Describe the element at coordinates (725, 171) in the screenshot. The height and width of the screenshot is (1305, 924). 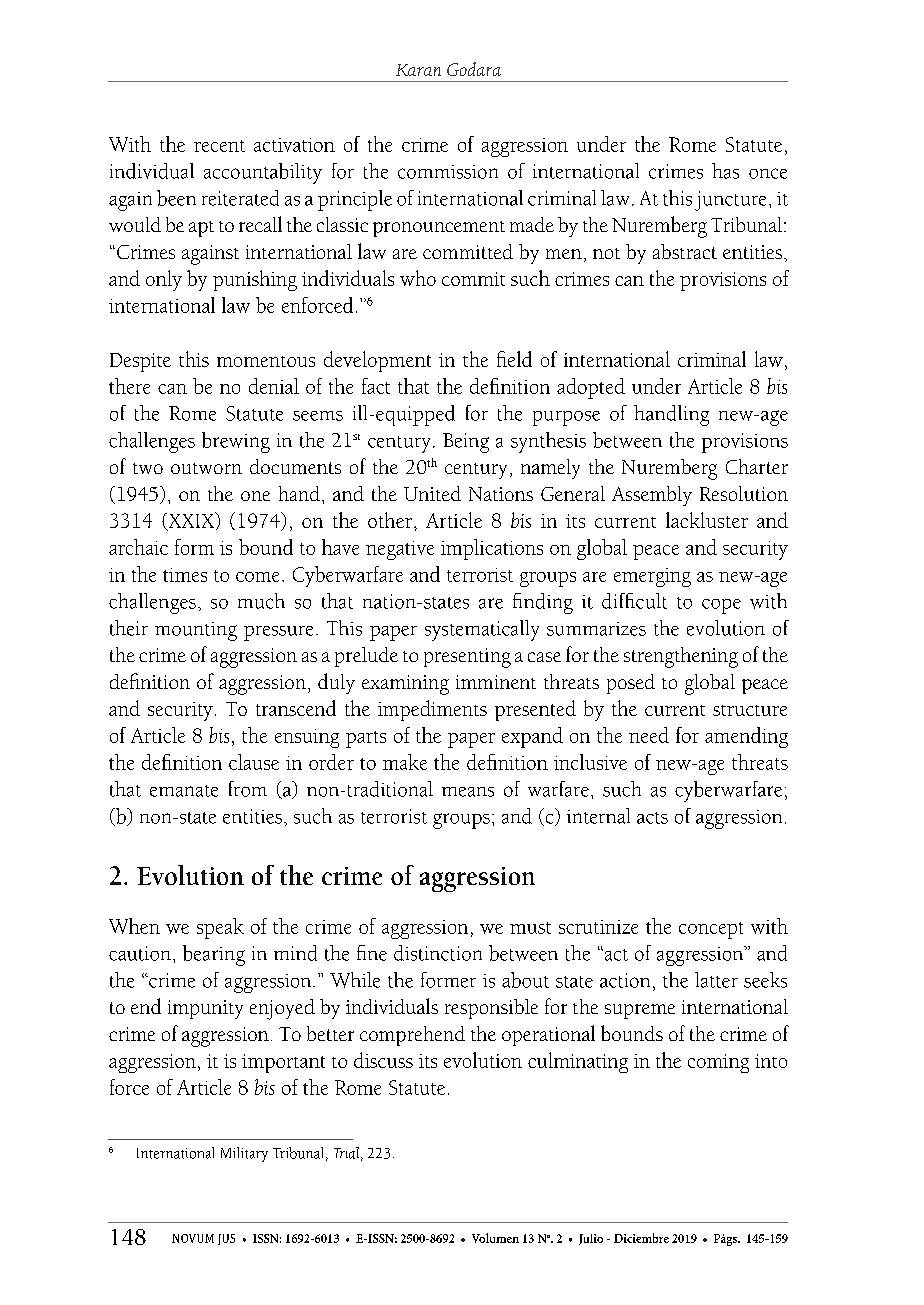
I see `has` at that location.
